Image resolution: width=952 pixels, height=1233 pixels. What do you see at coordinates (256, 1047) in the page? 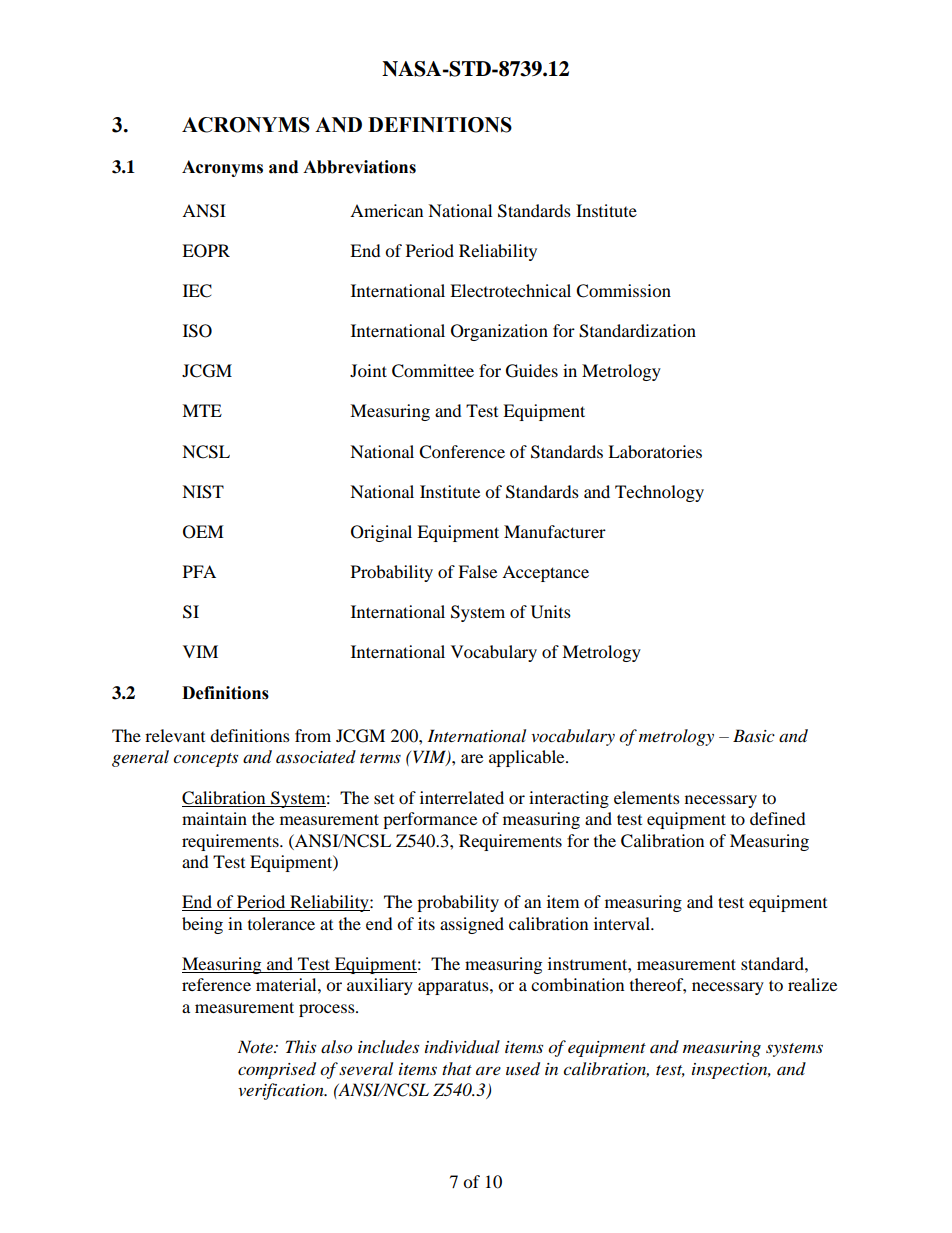
I see `Note` at bounding box center [256, 1047].
